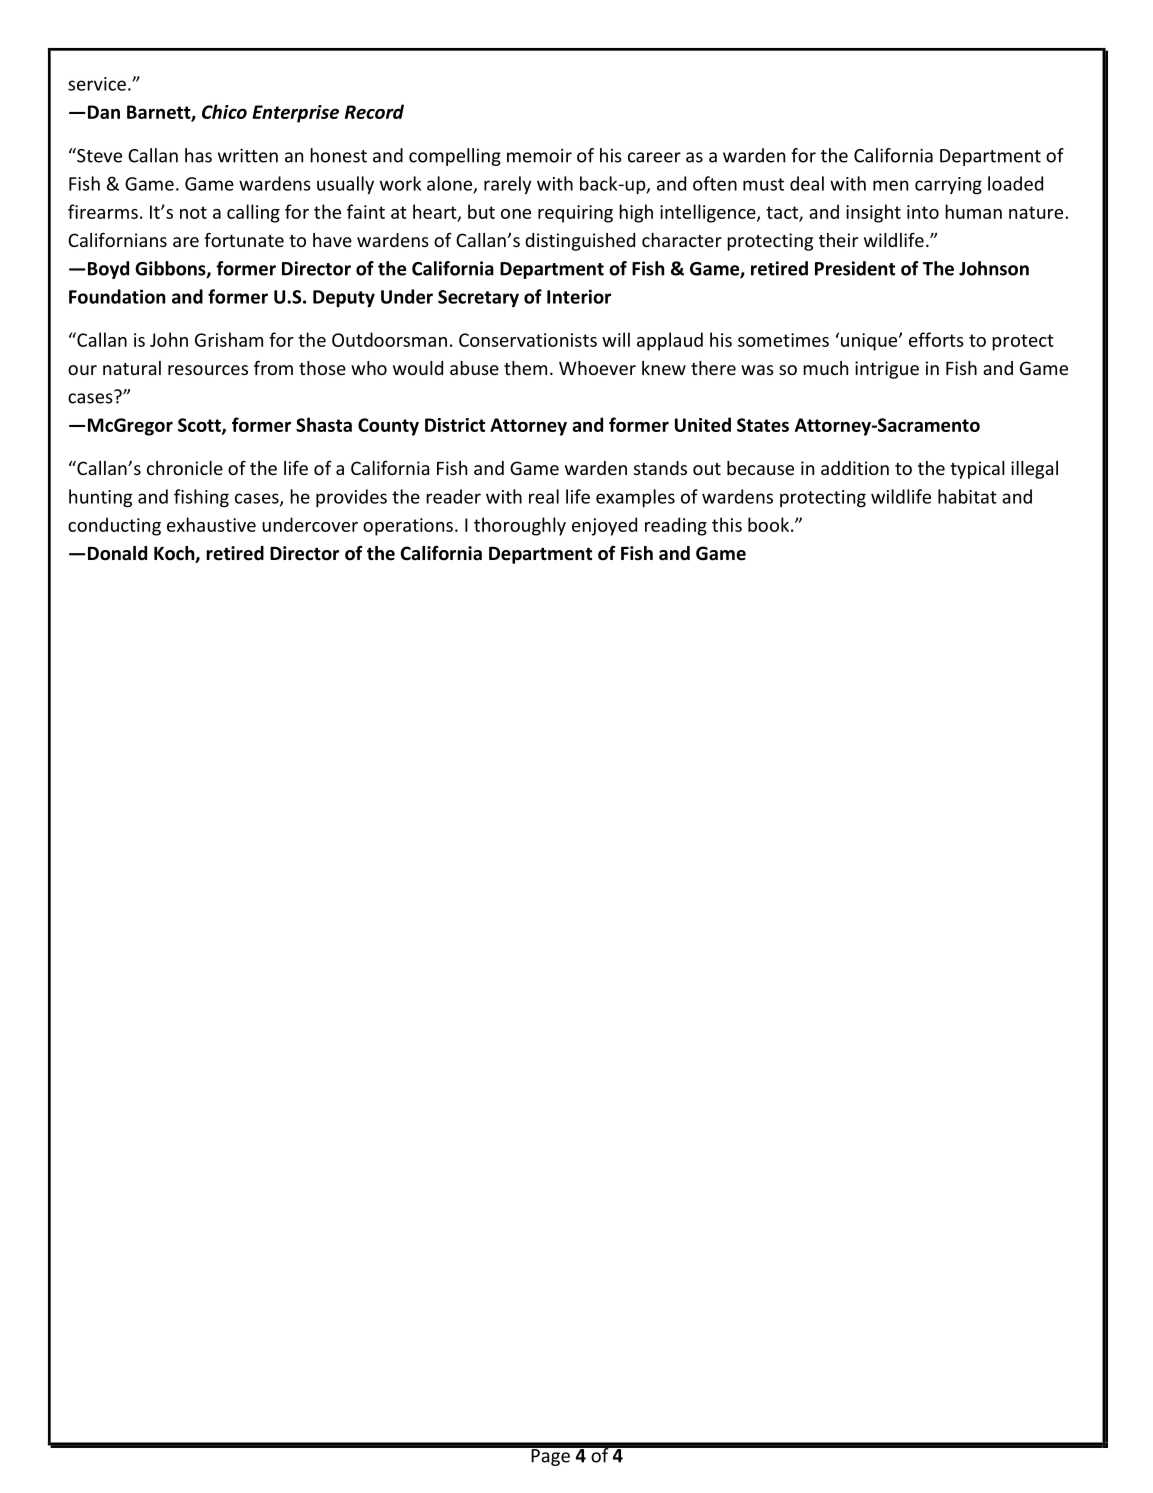 The image size is (1153, 1493). Describe the element at coordinates (967, 496) in the screenshot. I see `habitat` at that location.
